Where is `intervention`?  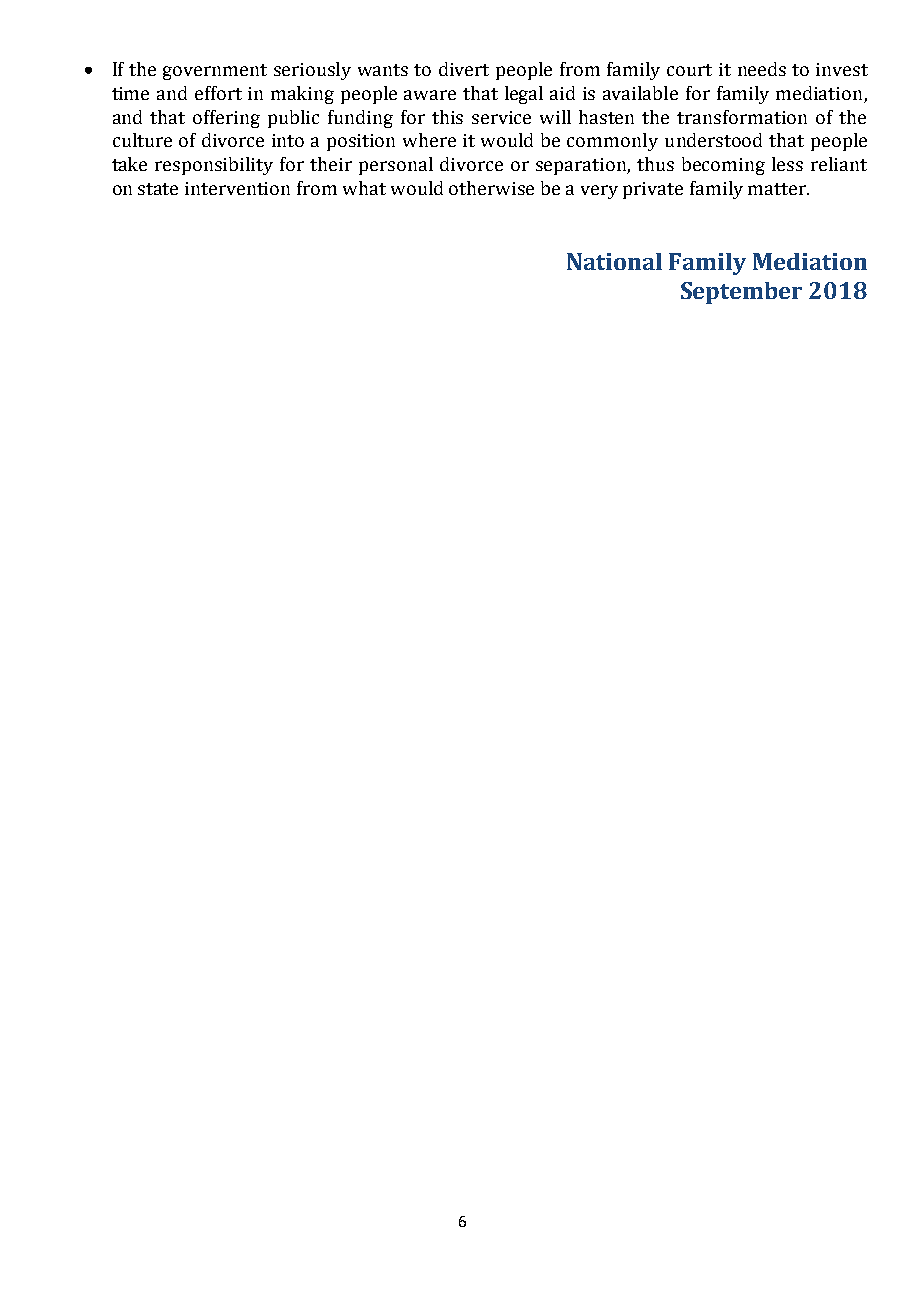 intervention is located at coordinates (237, 188).
